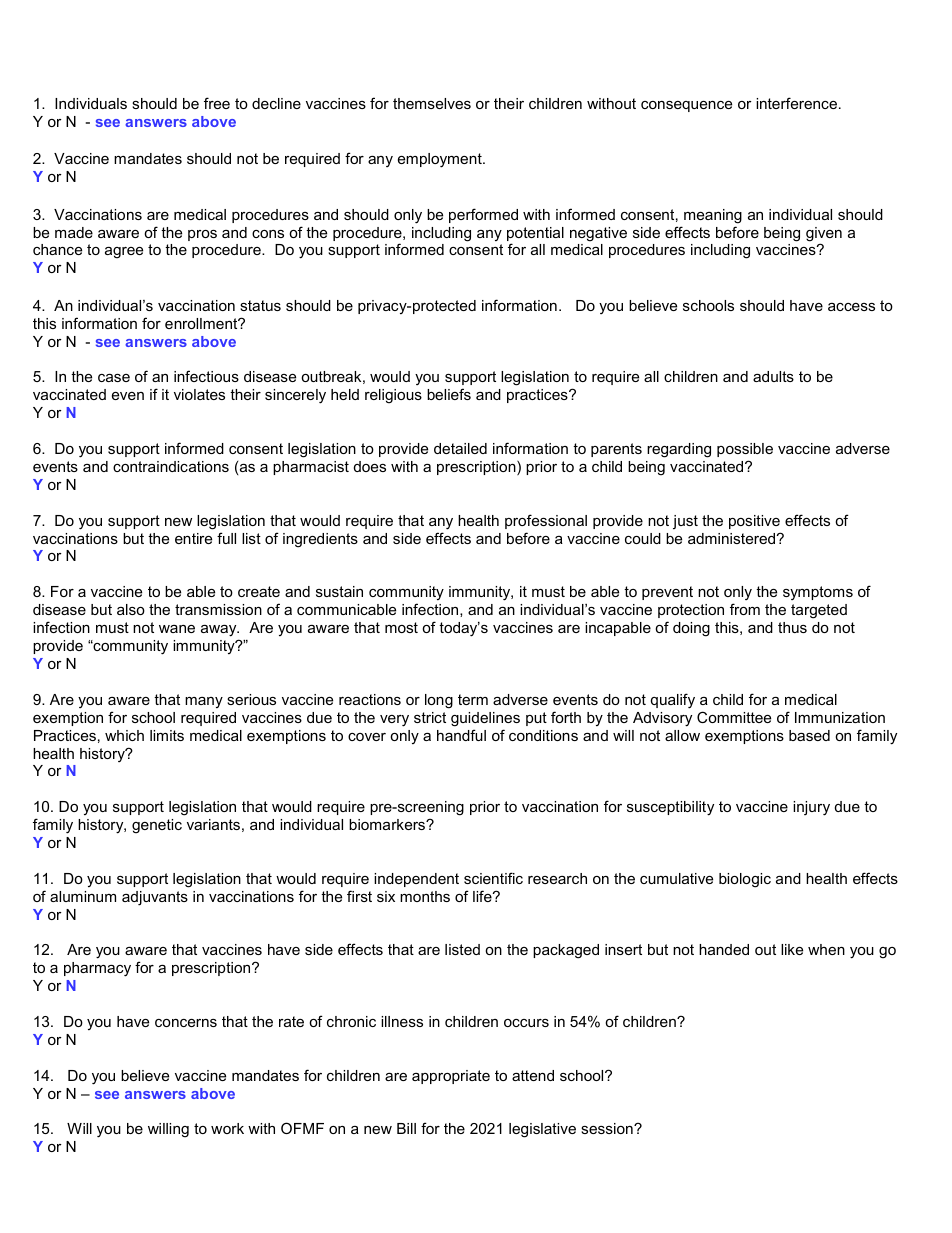  I want to click on employment, so click(441, 160).
